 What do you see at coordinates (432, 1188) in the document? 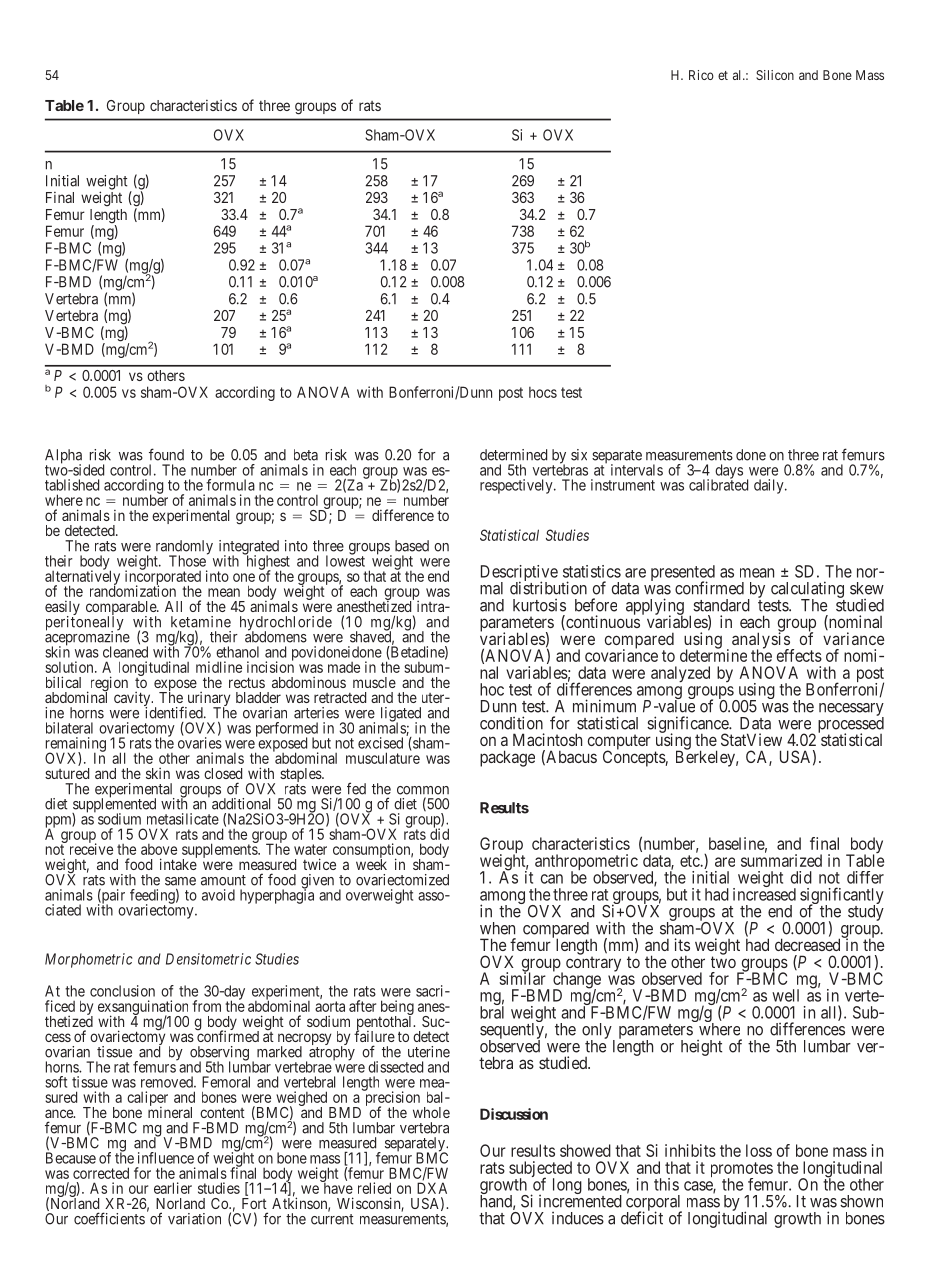
I see `DXA` at bounding box center [432, 1188].
